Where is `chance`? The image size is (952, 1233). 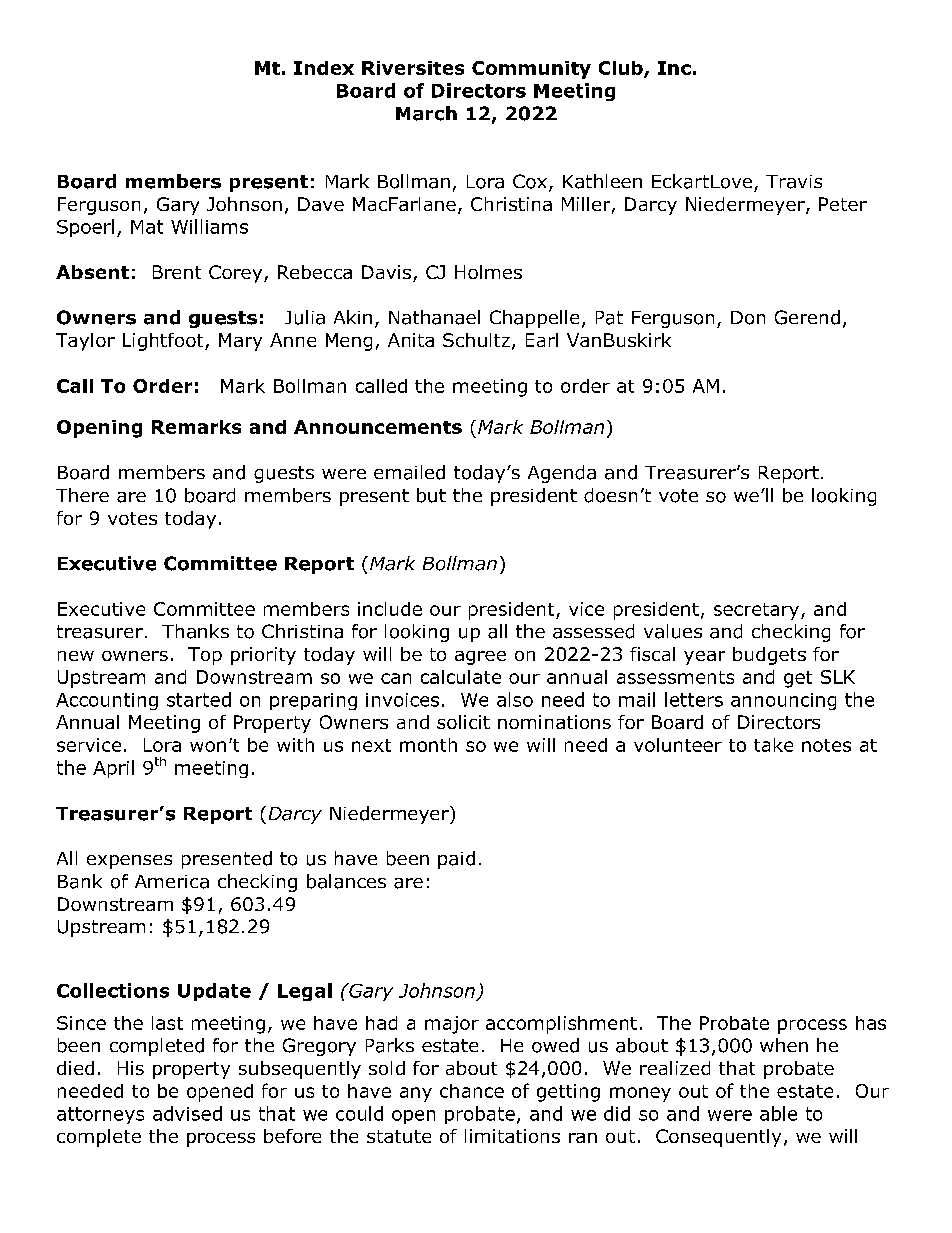
chance is located at coordinates (472, 1091).
